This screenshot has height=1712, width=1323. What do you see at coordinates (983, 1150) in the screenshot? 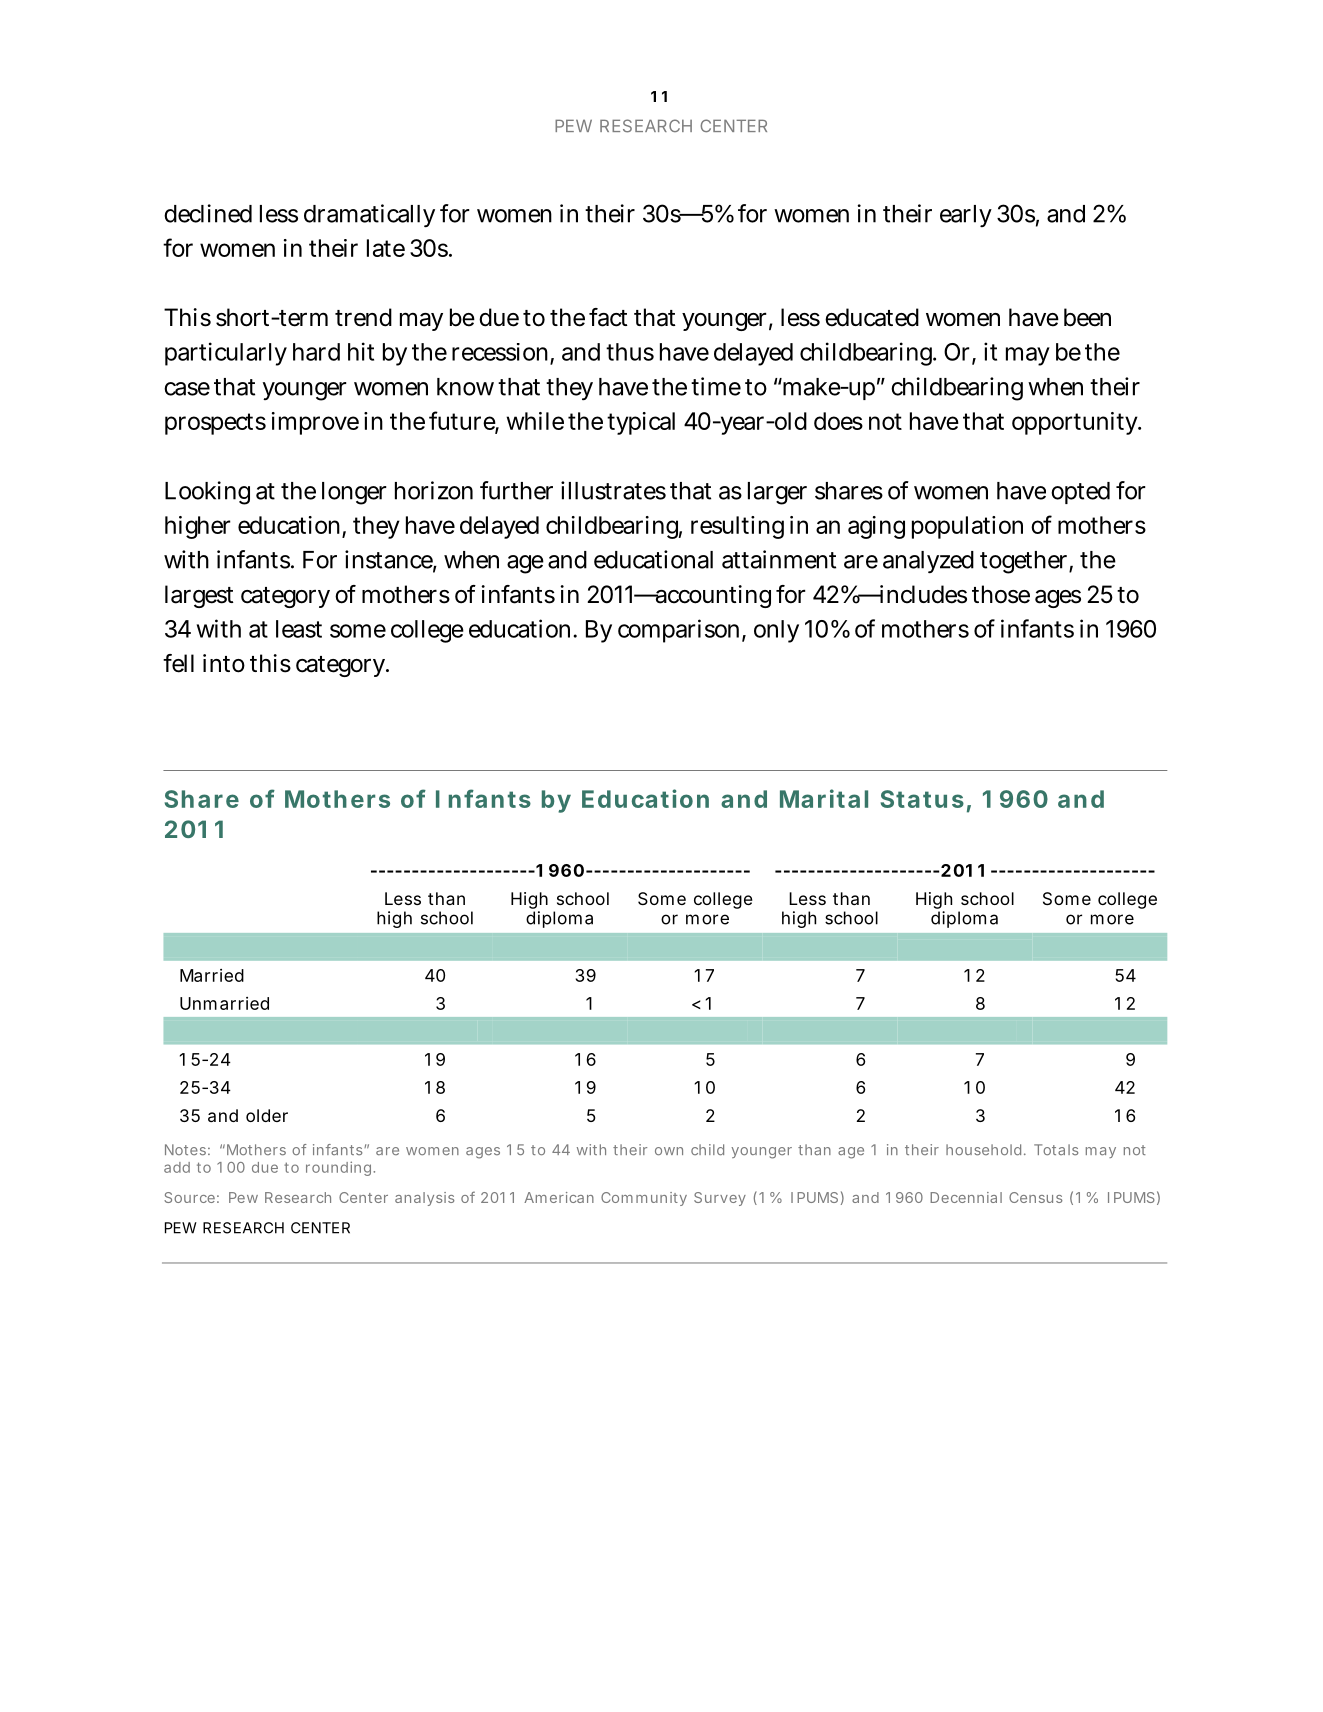
I see `household` at bounding box center [983, 1150].
